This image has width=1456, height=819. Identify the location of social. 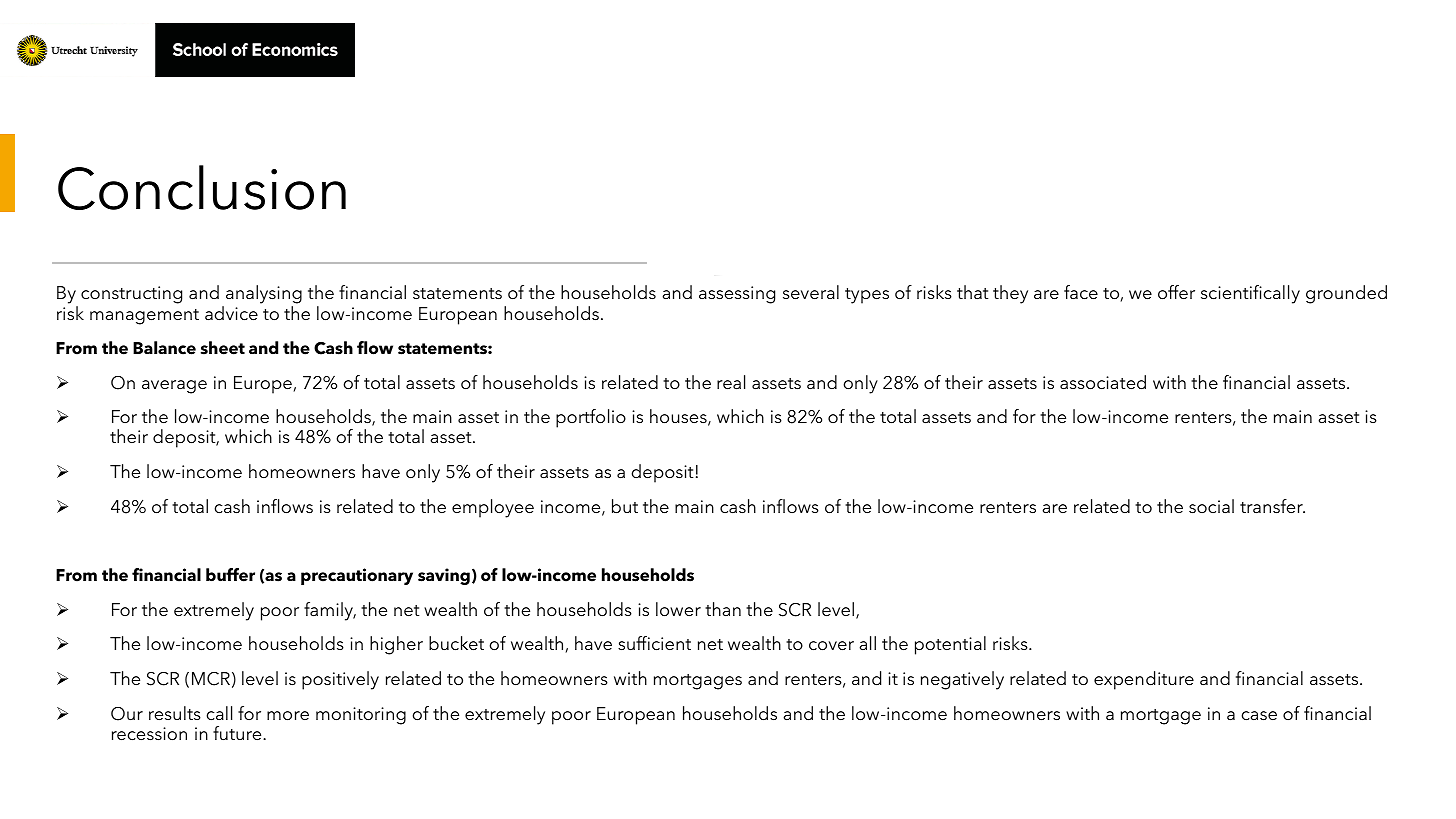
(1211, 506).
